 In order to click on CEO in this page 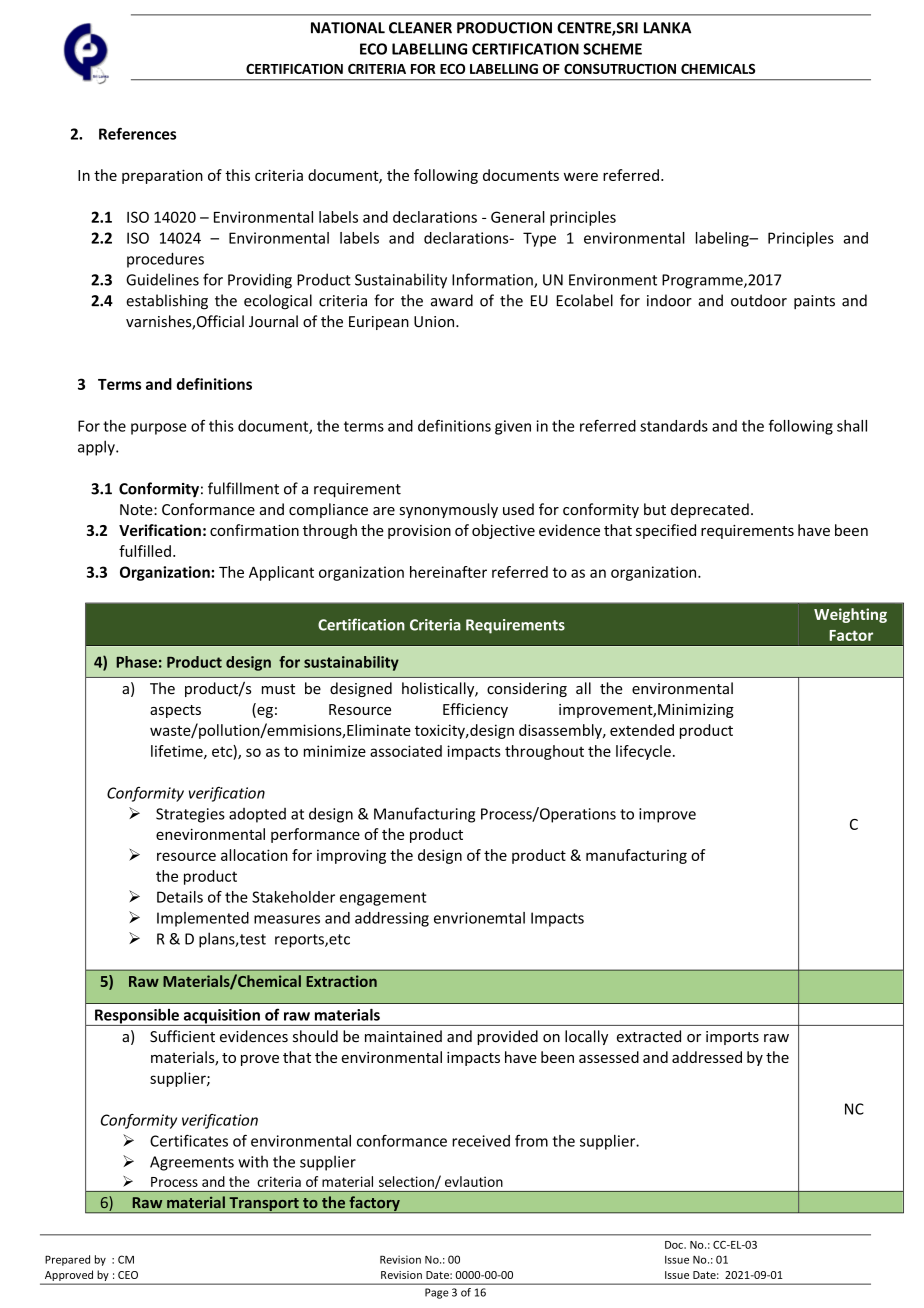, I will do `click(128, 1275)`.
